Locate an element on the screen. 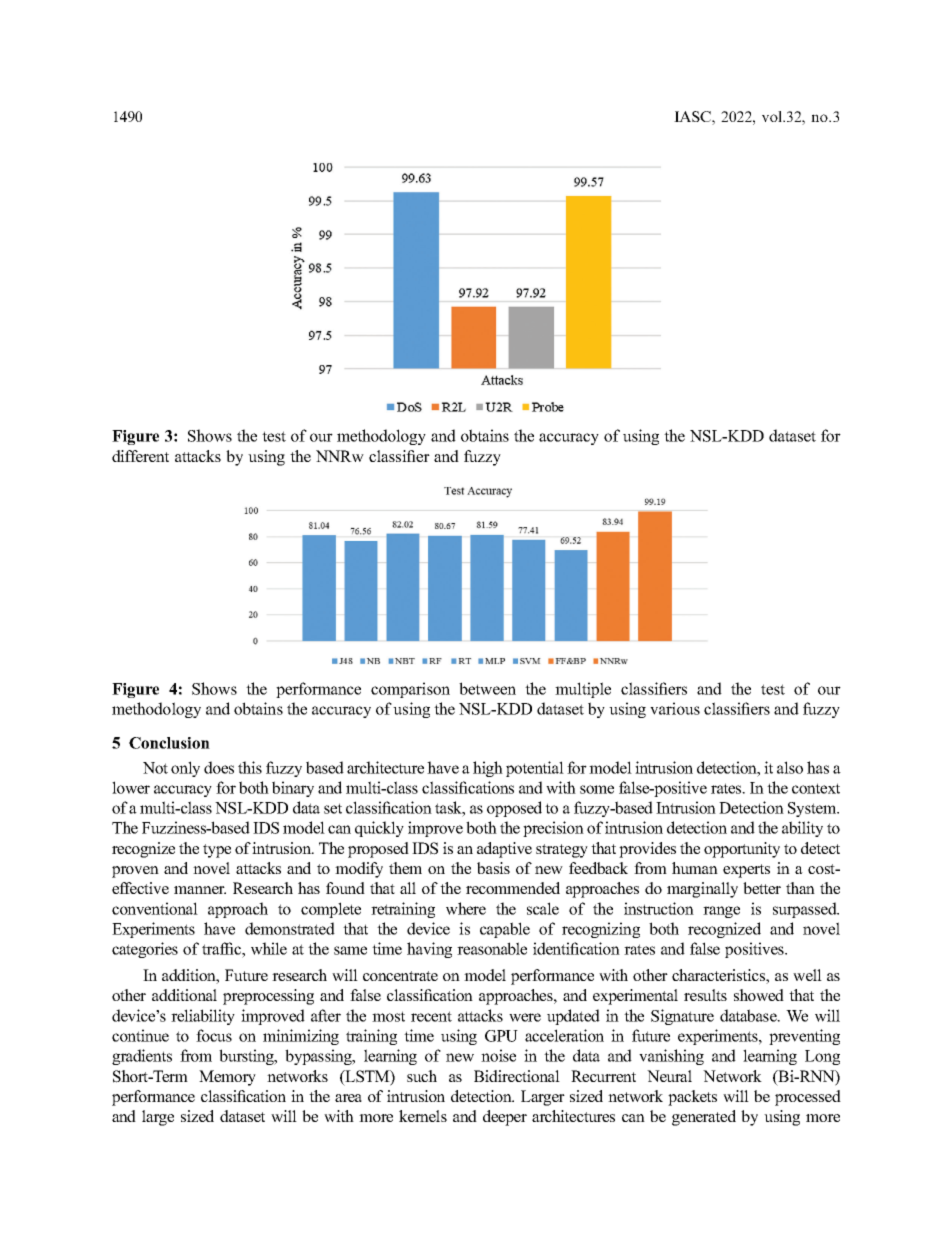 The image size is (952, 1233). different is located at coordinates (140, 456).
